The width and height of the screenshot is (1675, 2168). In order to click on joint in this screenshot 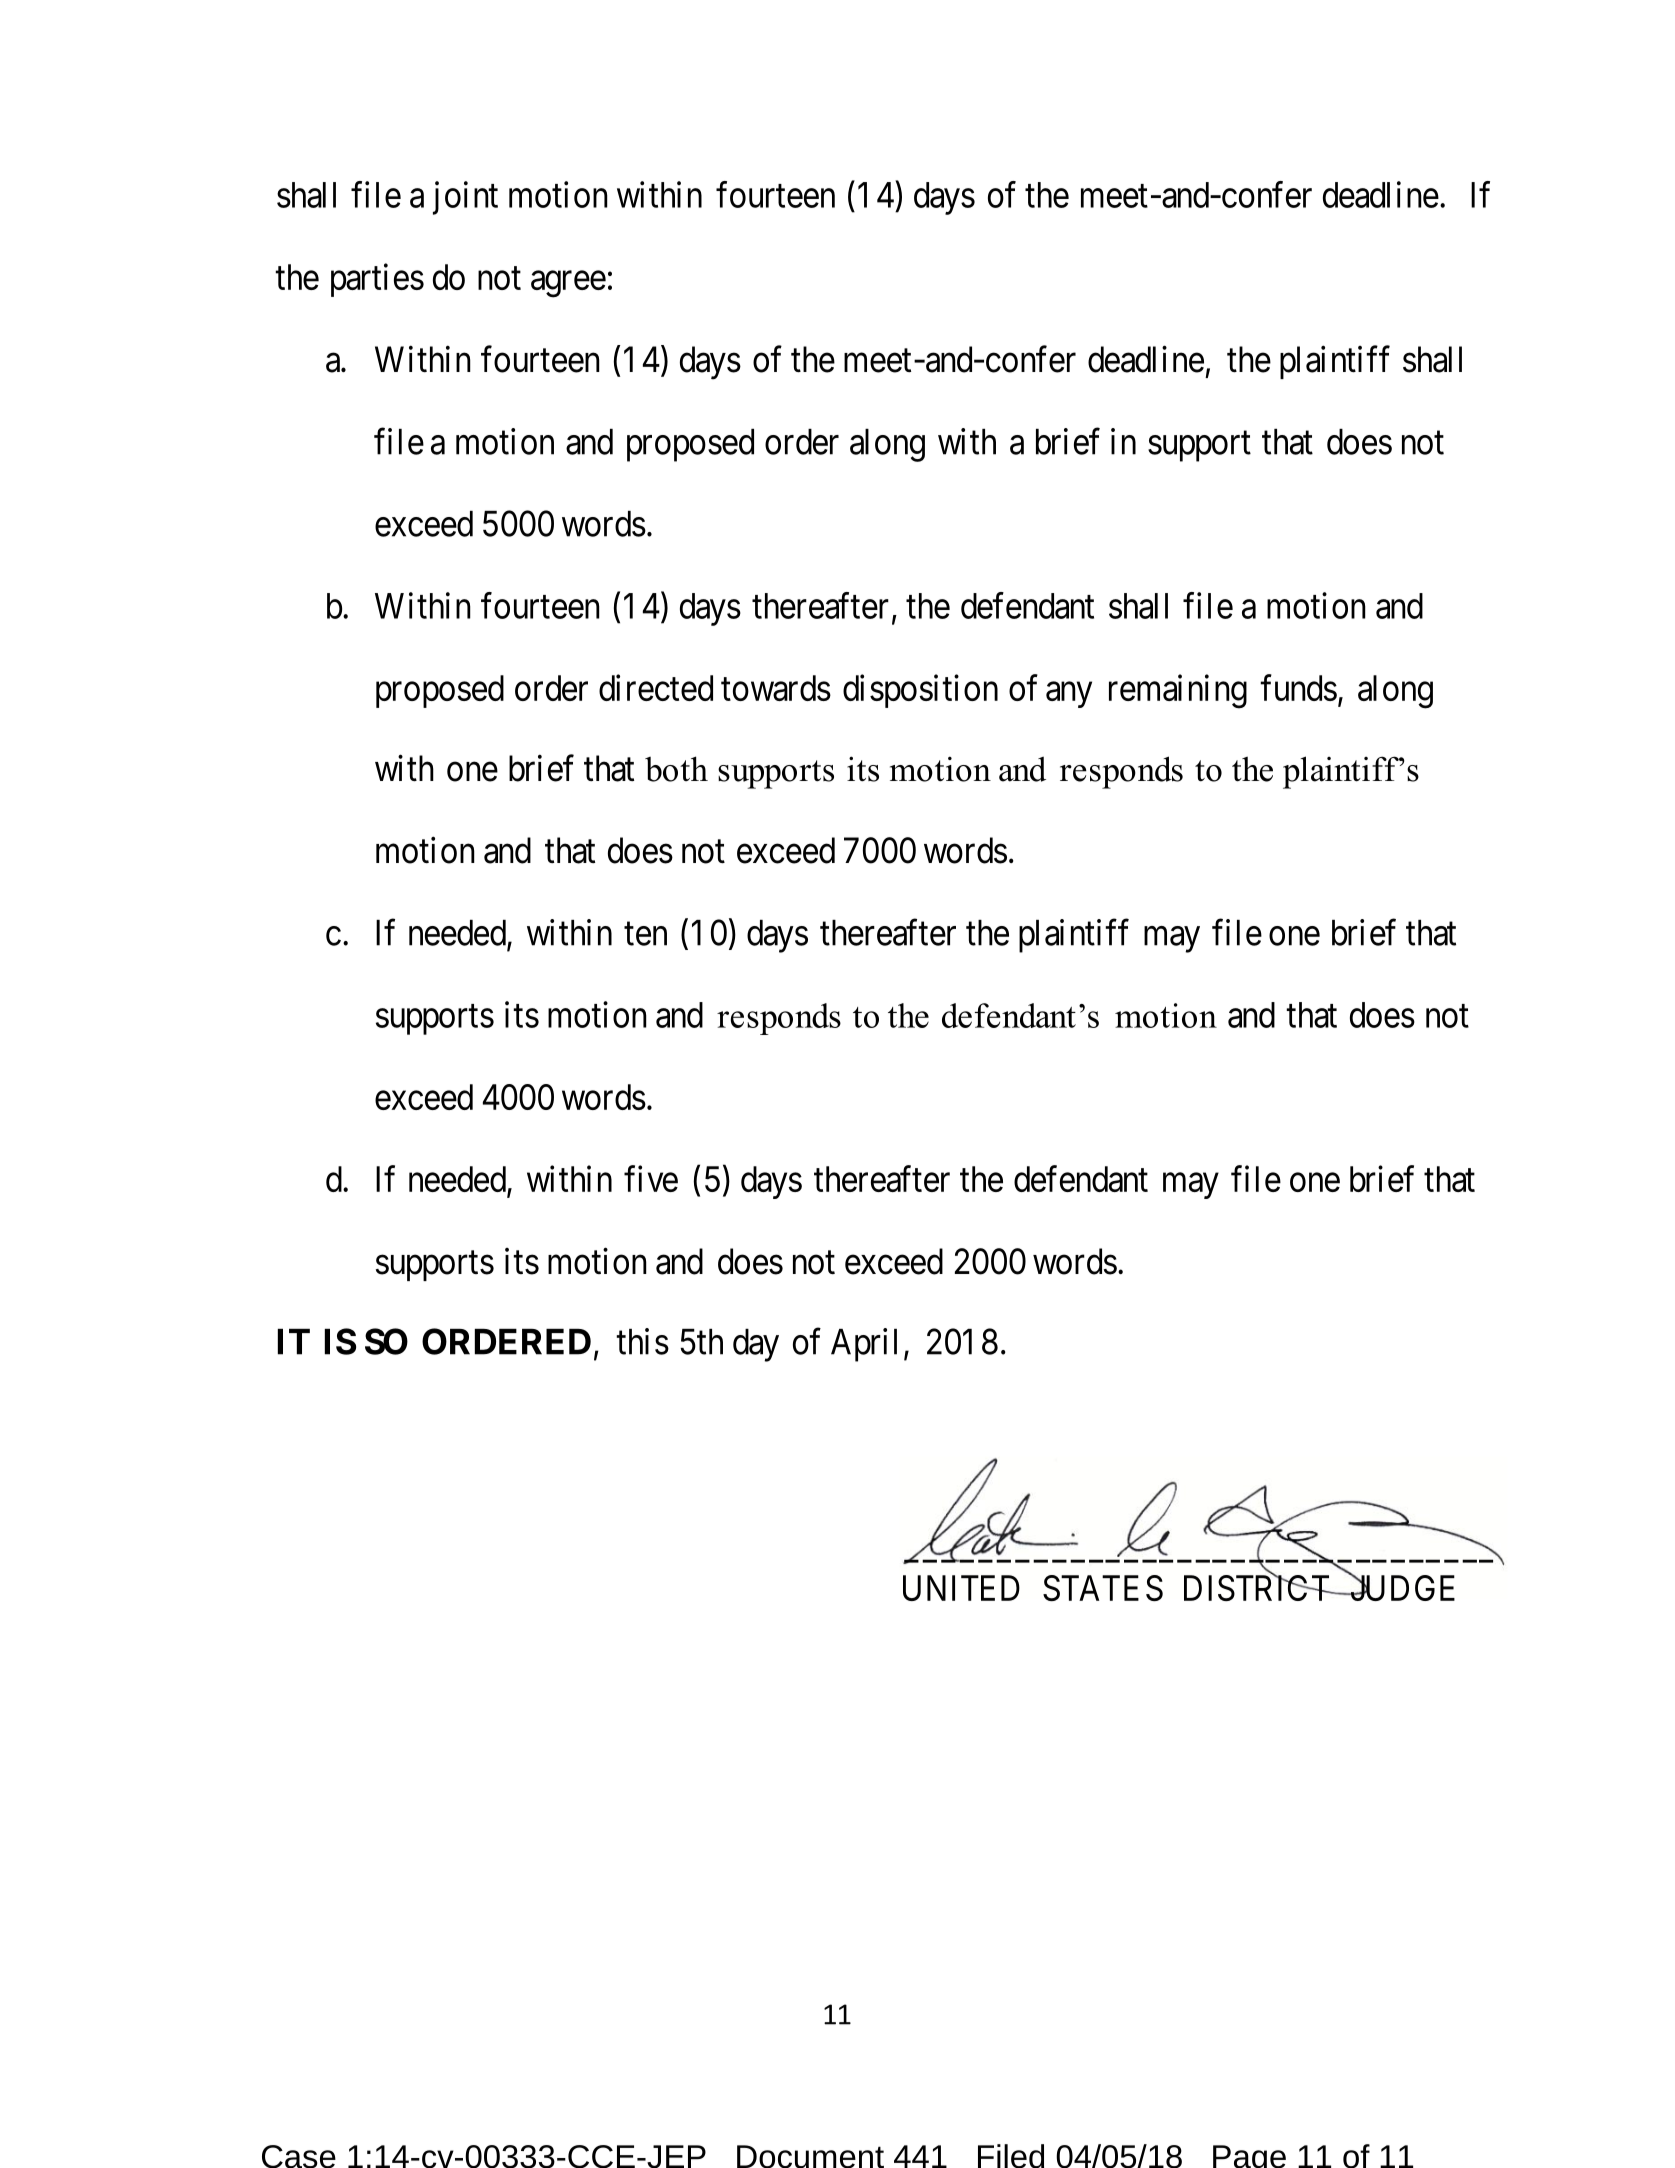, I will do `click(465, 198)`.
